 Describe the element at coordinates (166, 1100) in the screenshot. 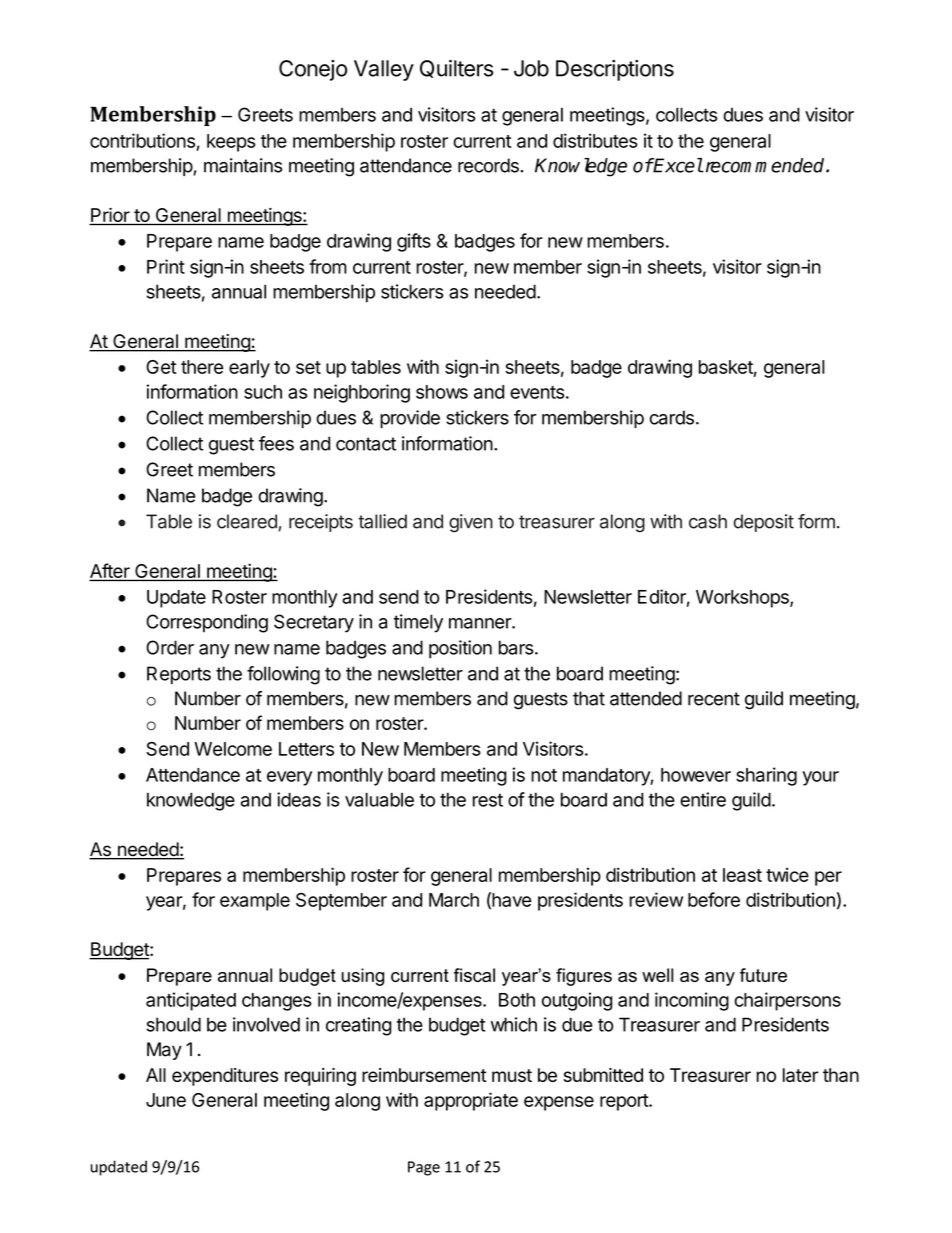

I see `June` at that location.
